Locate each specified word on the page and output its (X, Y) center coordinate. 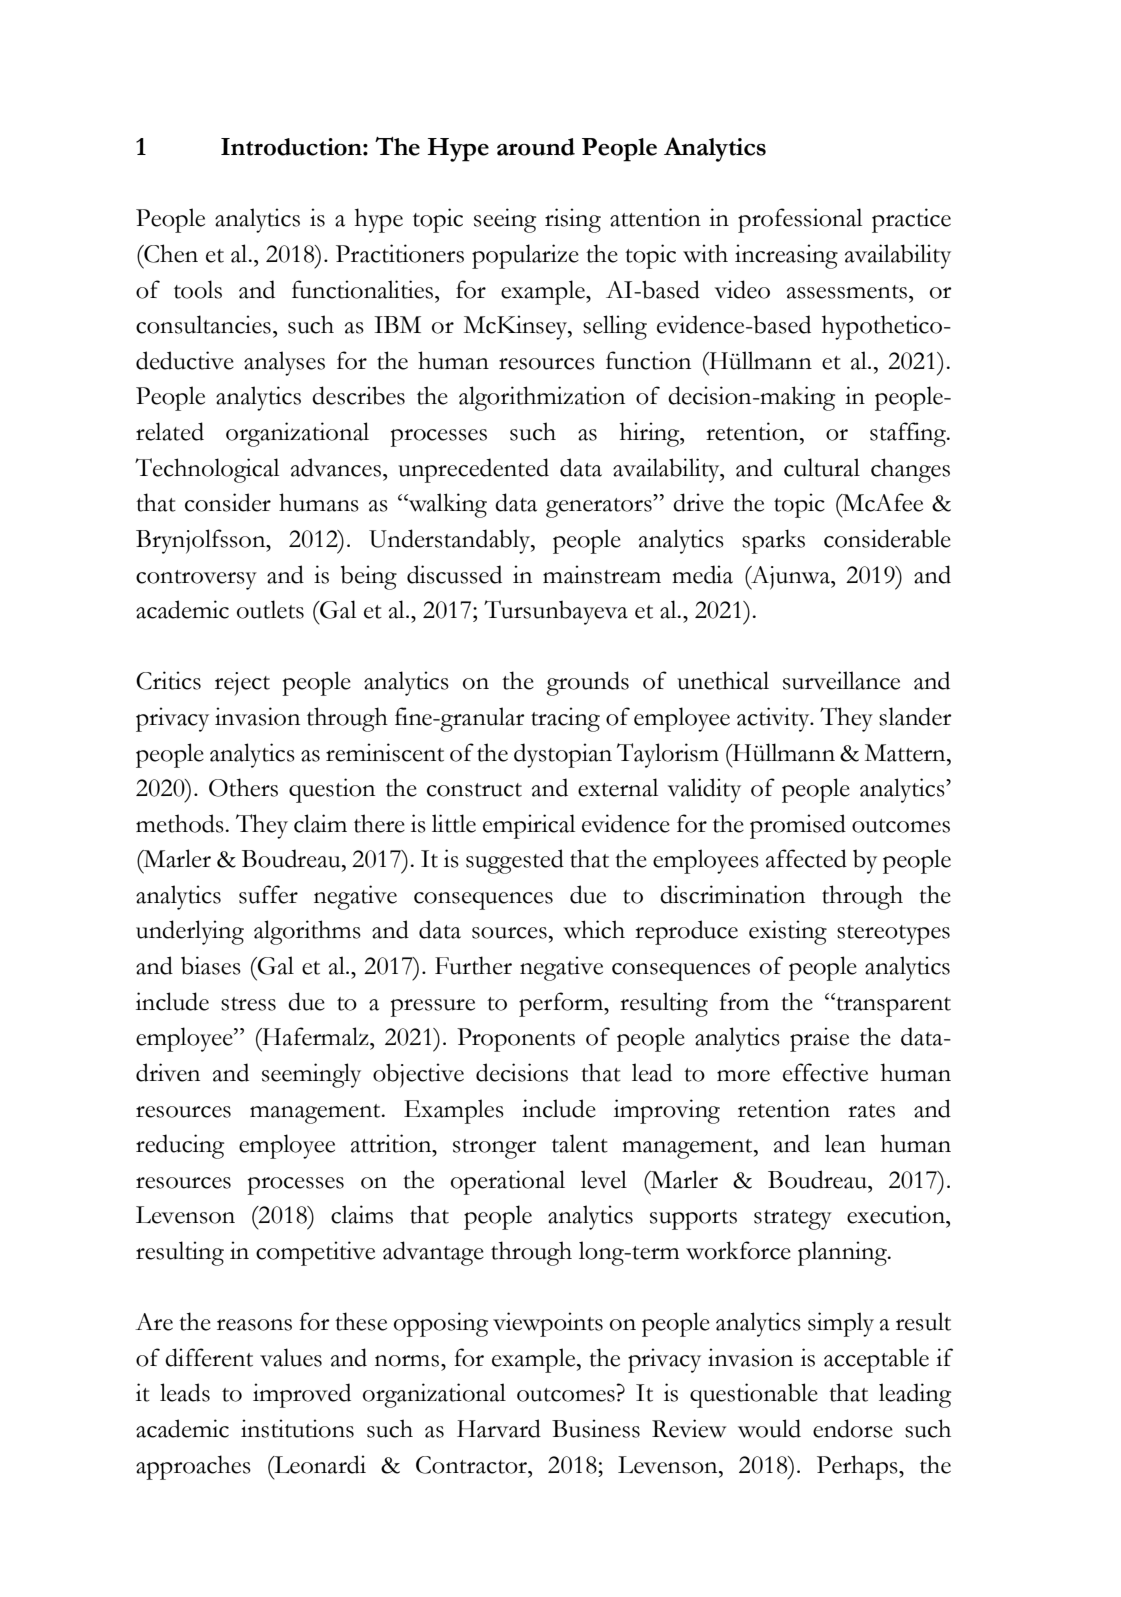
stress (248, 1004)
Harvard (499, 1428)
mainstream (602, 574)
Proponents (516, 1040)
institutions (297, 1428)
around (536, 147)
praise (819, 1039)
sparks (773, 541)
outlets (270, 609)
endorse (853, 1428)
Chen (170, 253)
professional (800, 220)
